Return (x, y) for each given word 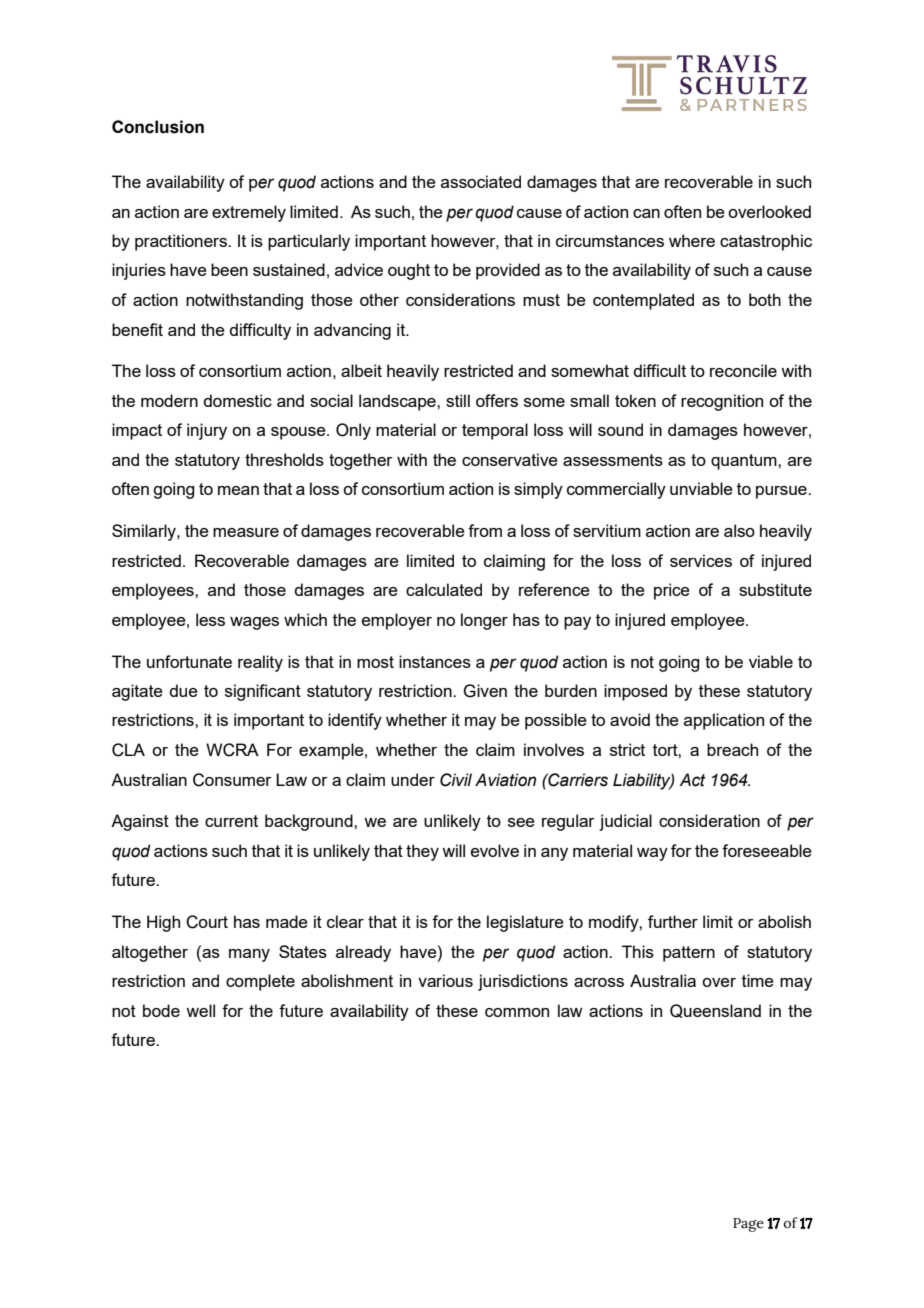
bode (161, 1010)
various (445, 980)
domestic (237, 400)
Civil (456, 780)
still (458, 400)
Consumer (232, 780)
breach (732, 749)
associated (481, 181)
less (210, 619)
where (692, 240)
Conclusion (158, 127)
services (701, 560)
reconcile (743, 370)
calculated (444, 589)
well (200, 1010)
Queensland (715, 1011)
